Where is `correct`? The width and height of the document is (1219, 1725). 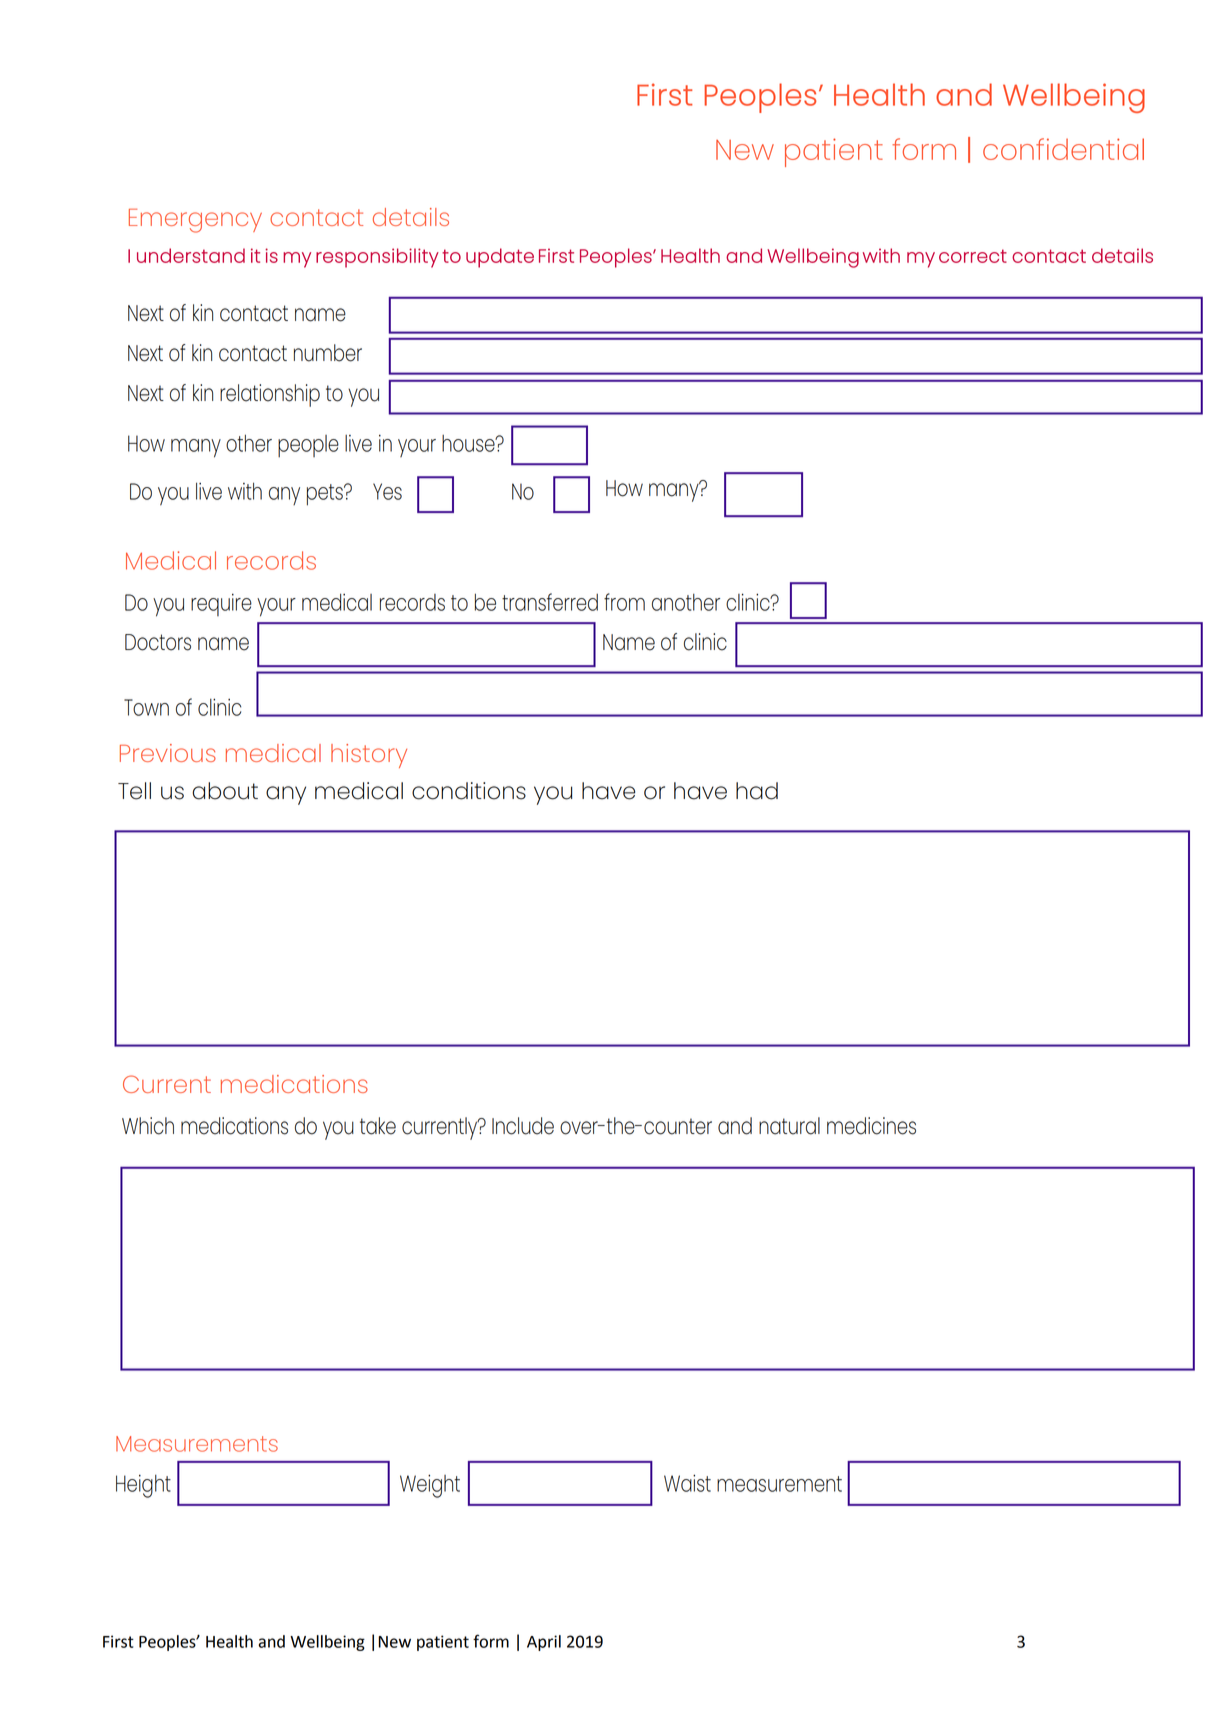
correct is located at coordinates (973, 256).
